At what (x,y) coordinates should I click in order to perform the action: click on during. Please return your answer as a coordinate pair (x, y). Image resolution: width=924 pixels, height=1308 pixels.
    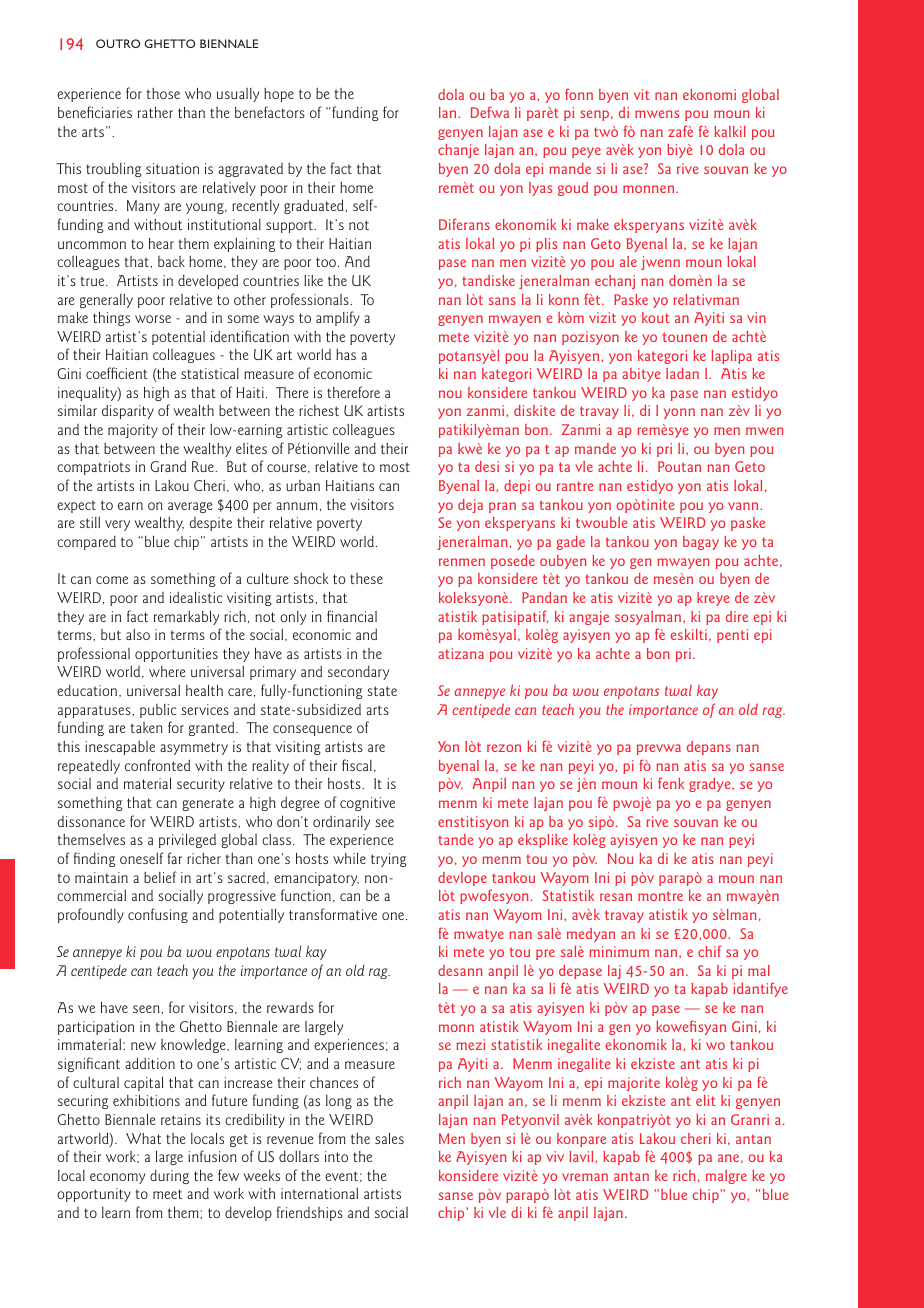
    Looking at the image, I should click on (169, 1177).
